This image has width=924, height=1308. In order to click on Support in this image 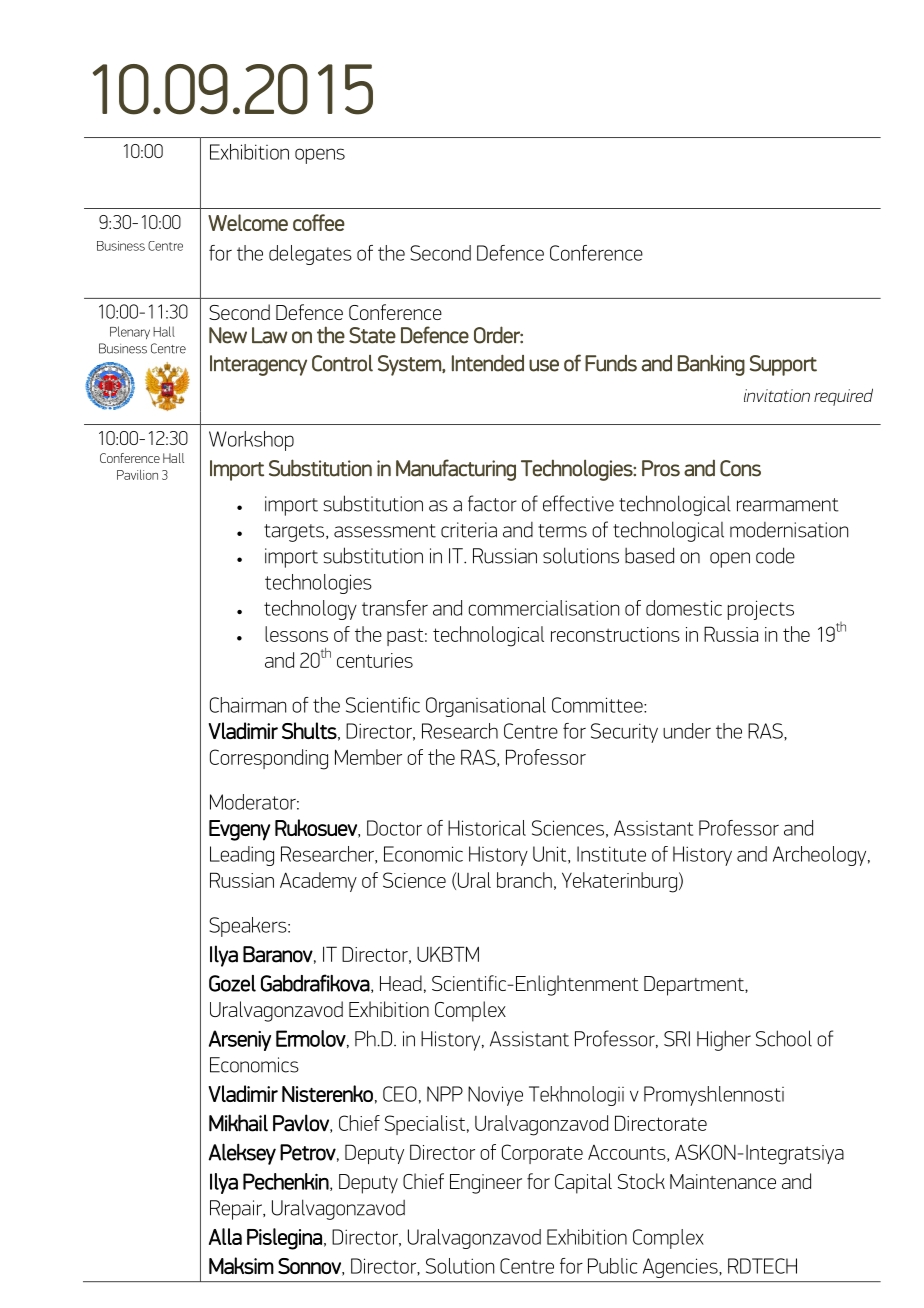, I will do `click(783, 365)`.
